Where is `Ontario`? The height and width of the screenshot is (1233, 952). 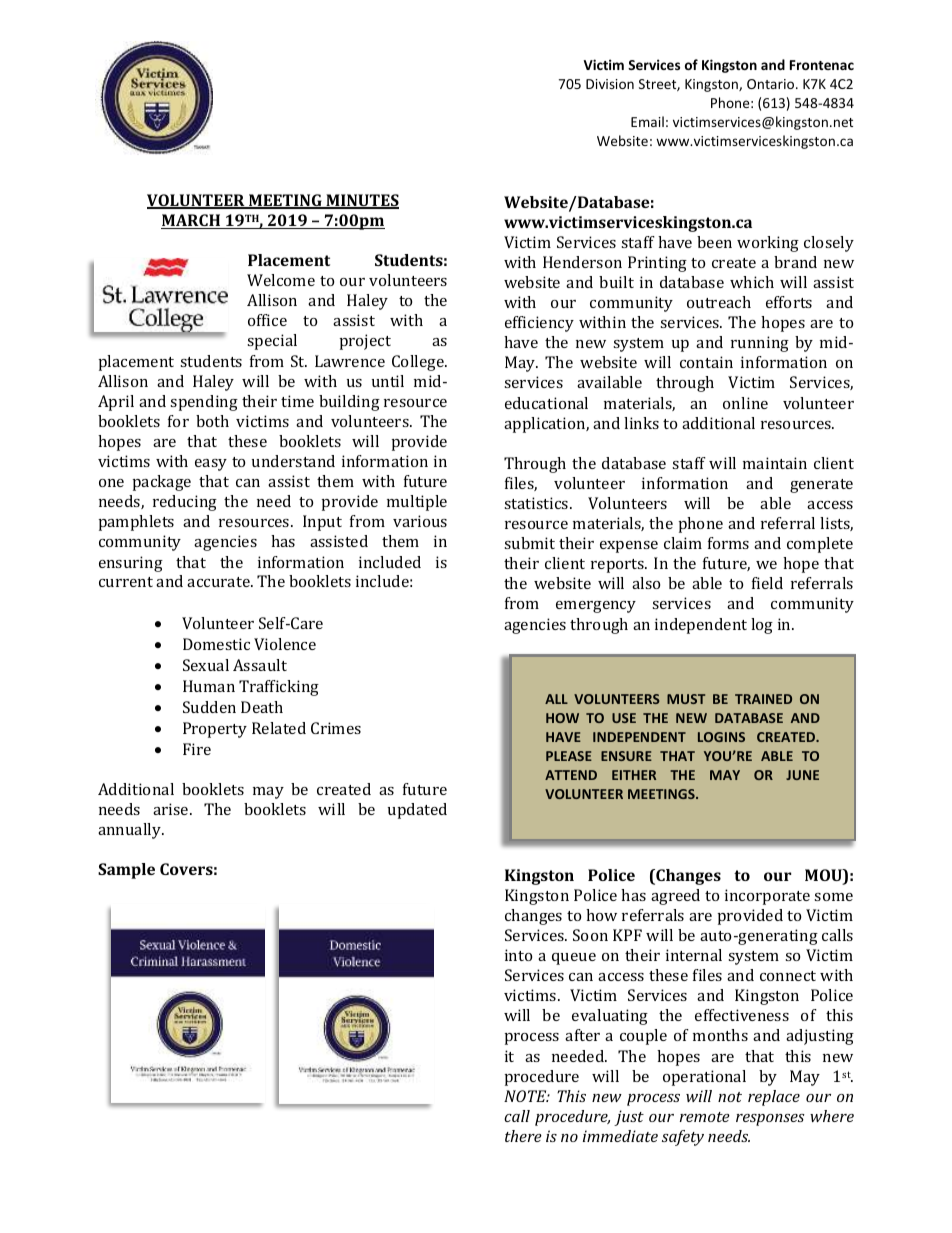 Ontario is located at coordinates (772, 84).
